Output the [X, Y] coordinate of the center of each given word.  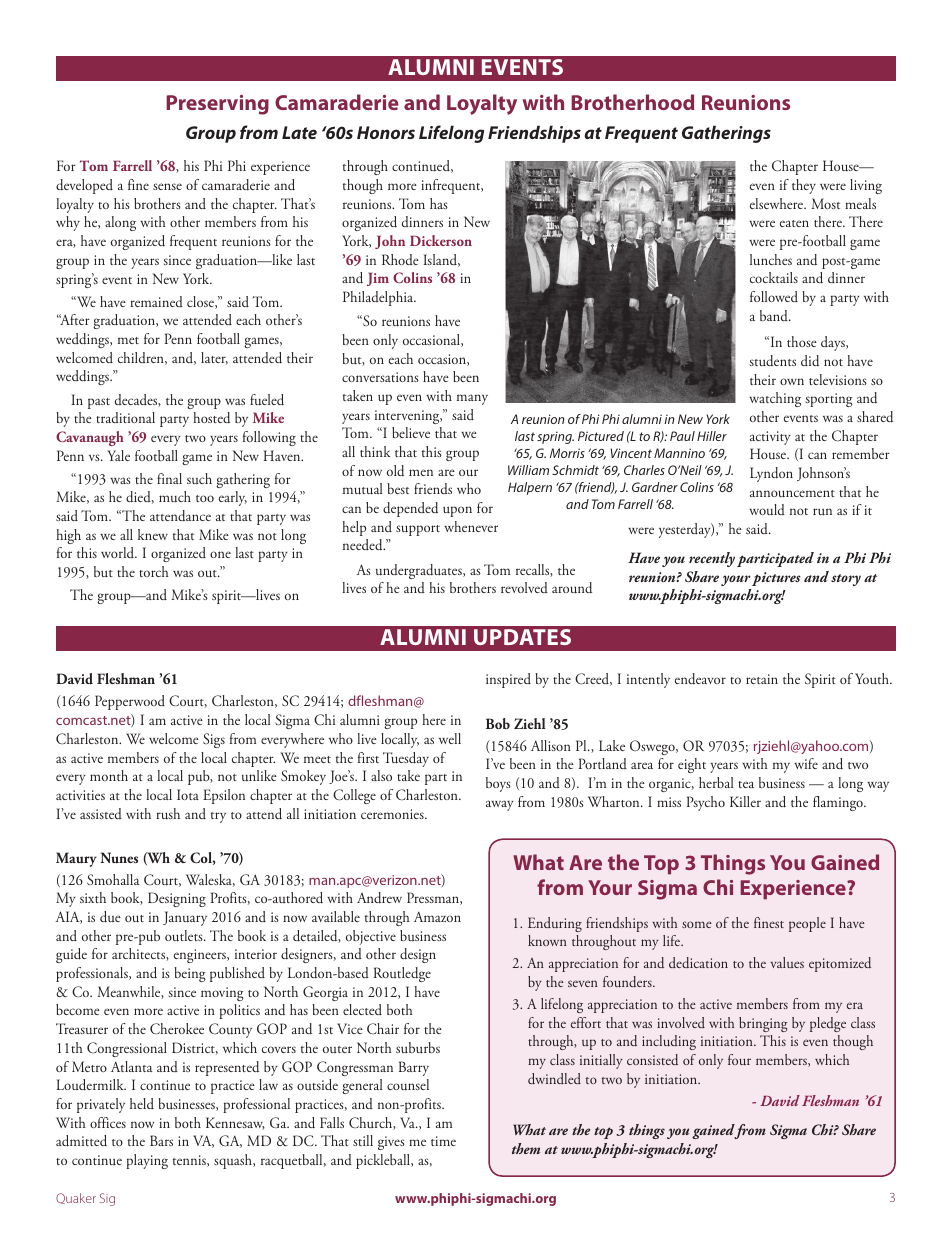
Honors [386, 132]
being [190, 974]
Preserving [217, 105]
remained [156, 301]
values [787, 962]
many [472, 399]
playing [147, 1161]
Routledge [402, 974]
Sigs [214, 740]
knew [153, 534]
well [450, 738]
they [804, 186]
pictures [776, 579]
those [802, 341]
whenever [471, 526]
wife [806, 763]
